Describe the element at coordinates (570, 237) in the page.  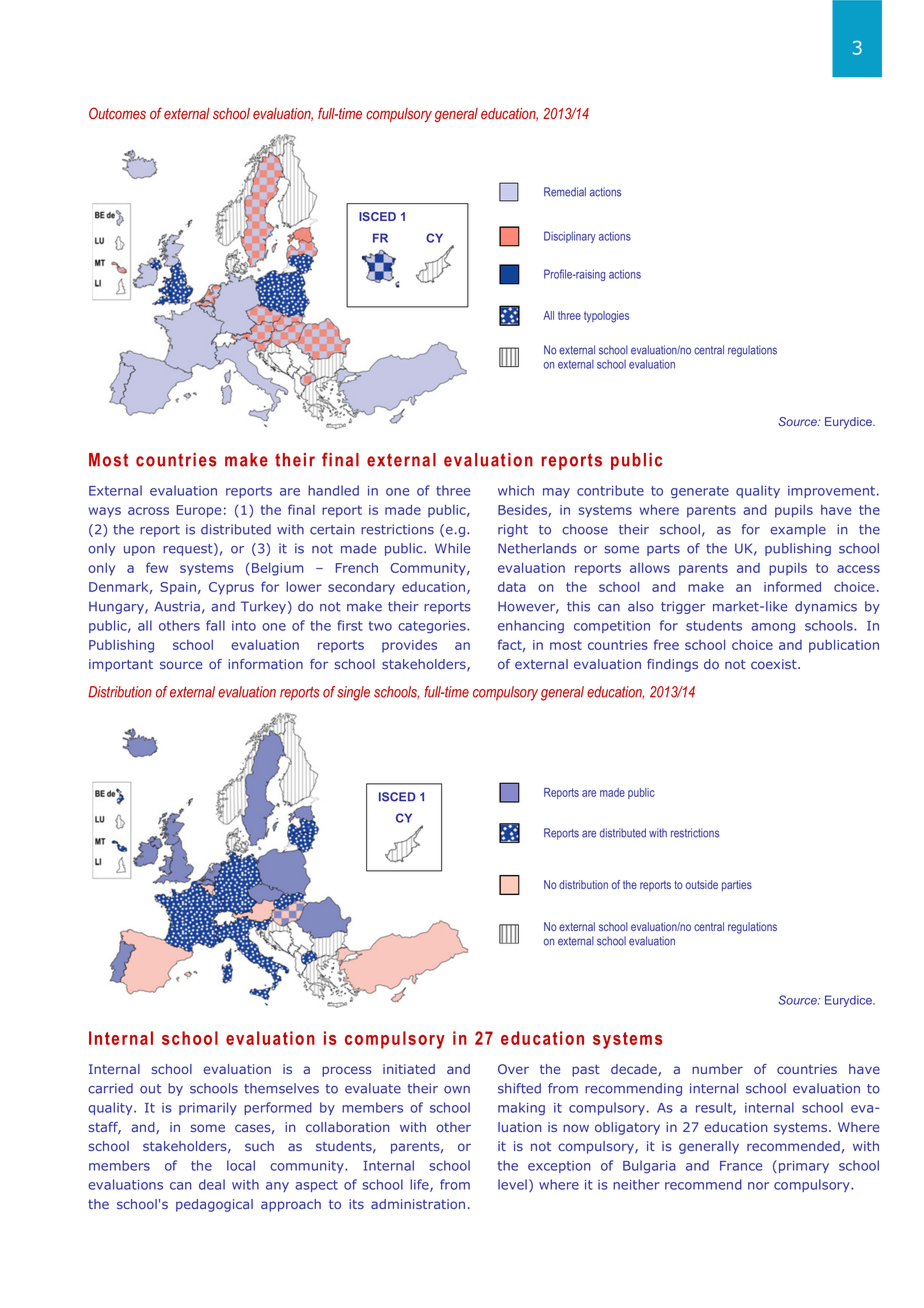
I see `Disciplinary` at that location.
